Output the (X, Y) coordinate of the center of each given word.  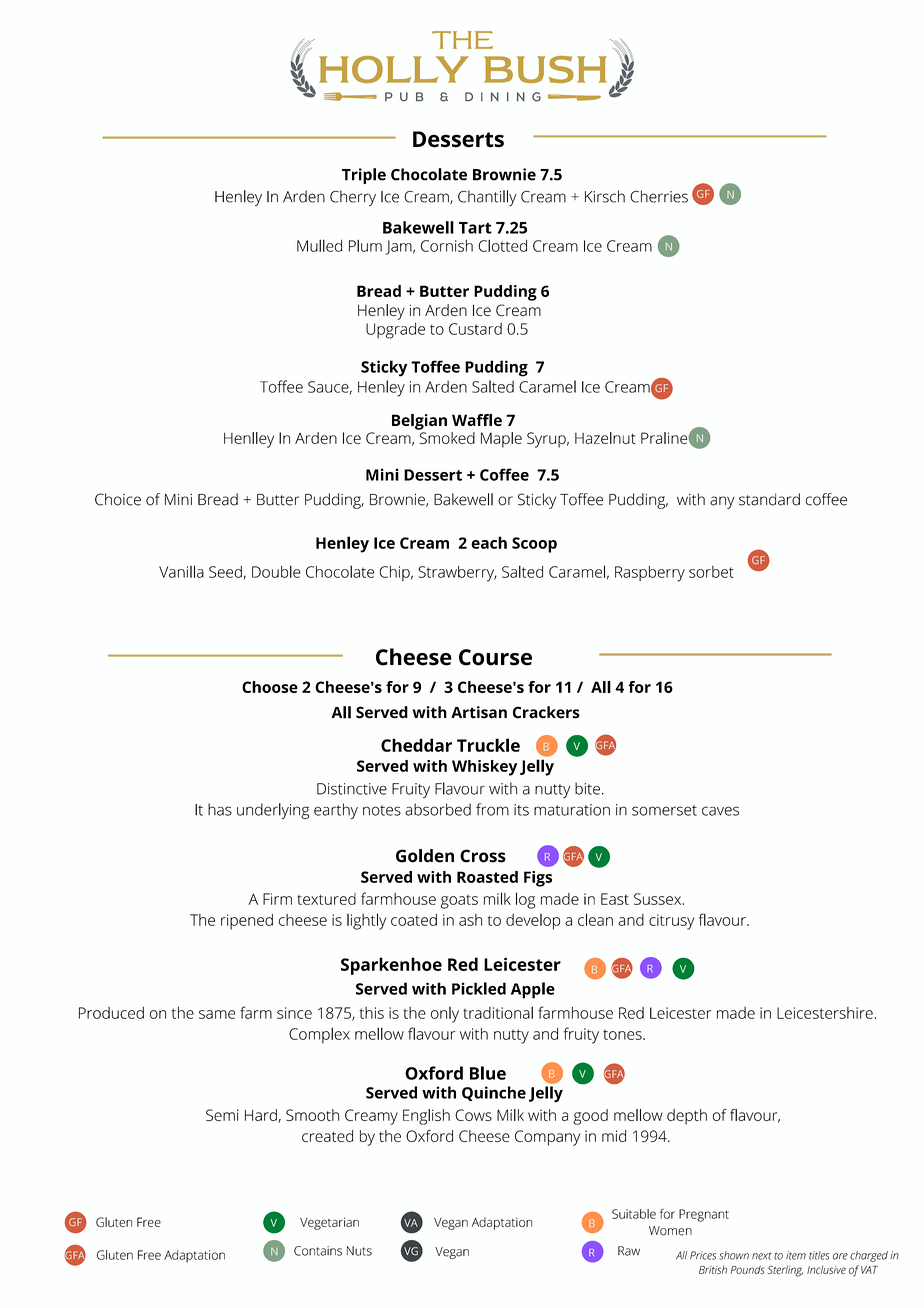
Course (495, 657)
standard (769, 499)
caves (720, 811)
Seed (225, 572)
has (220, 809)
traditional (498, 1012)
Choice (118, 499)
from (492, 809)
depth (687, 1117)
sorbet (711, 572)
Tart (475, 228)
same (217, 1014)
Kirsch (605, 196)
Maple (501, 440)
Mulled (319, 245)
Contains (318, 1251)
